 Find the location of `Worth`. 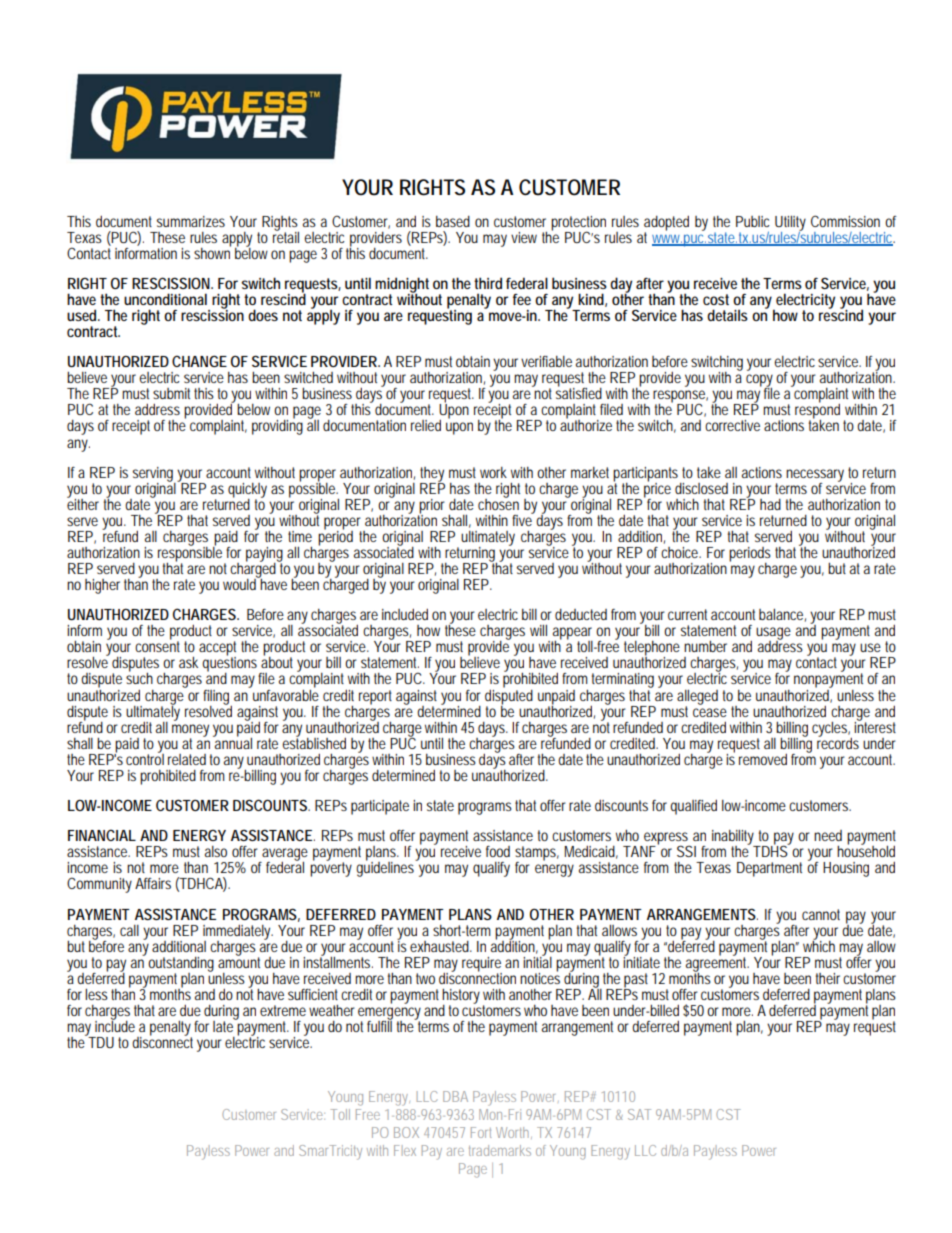

Worth is located at coordinates (514, 1133).
